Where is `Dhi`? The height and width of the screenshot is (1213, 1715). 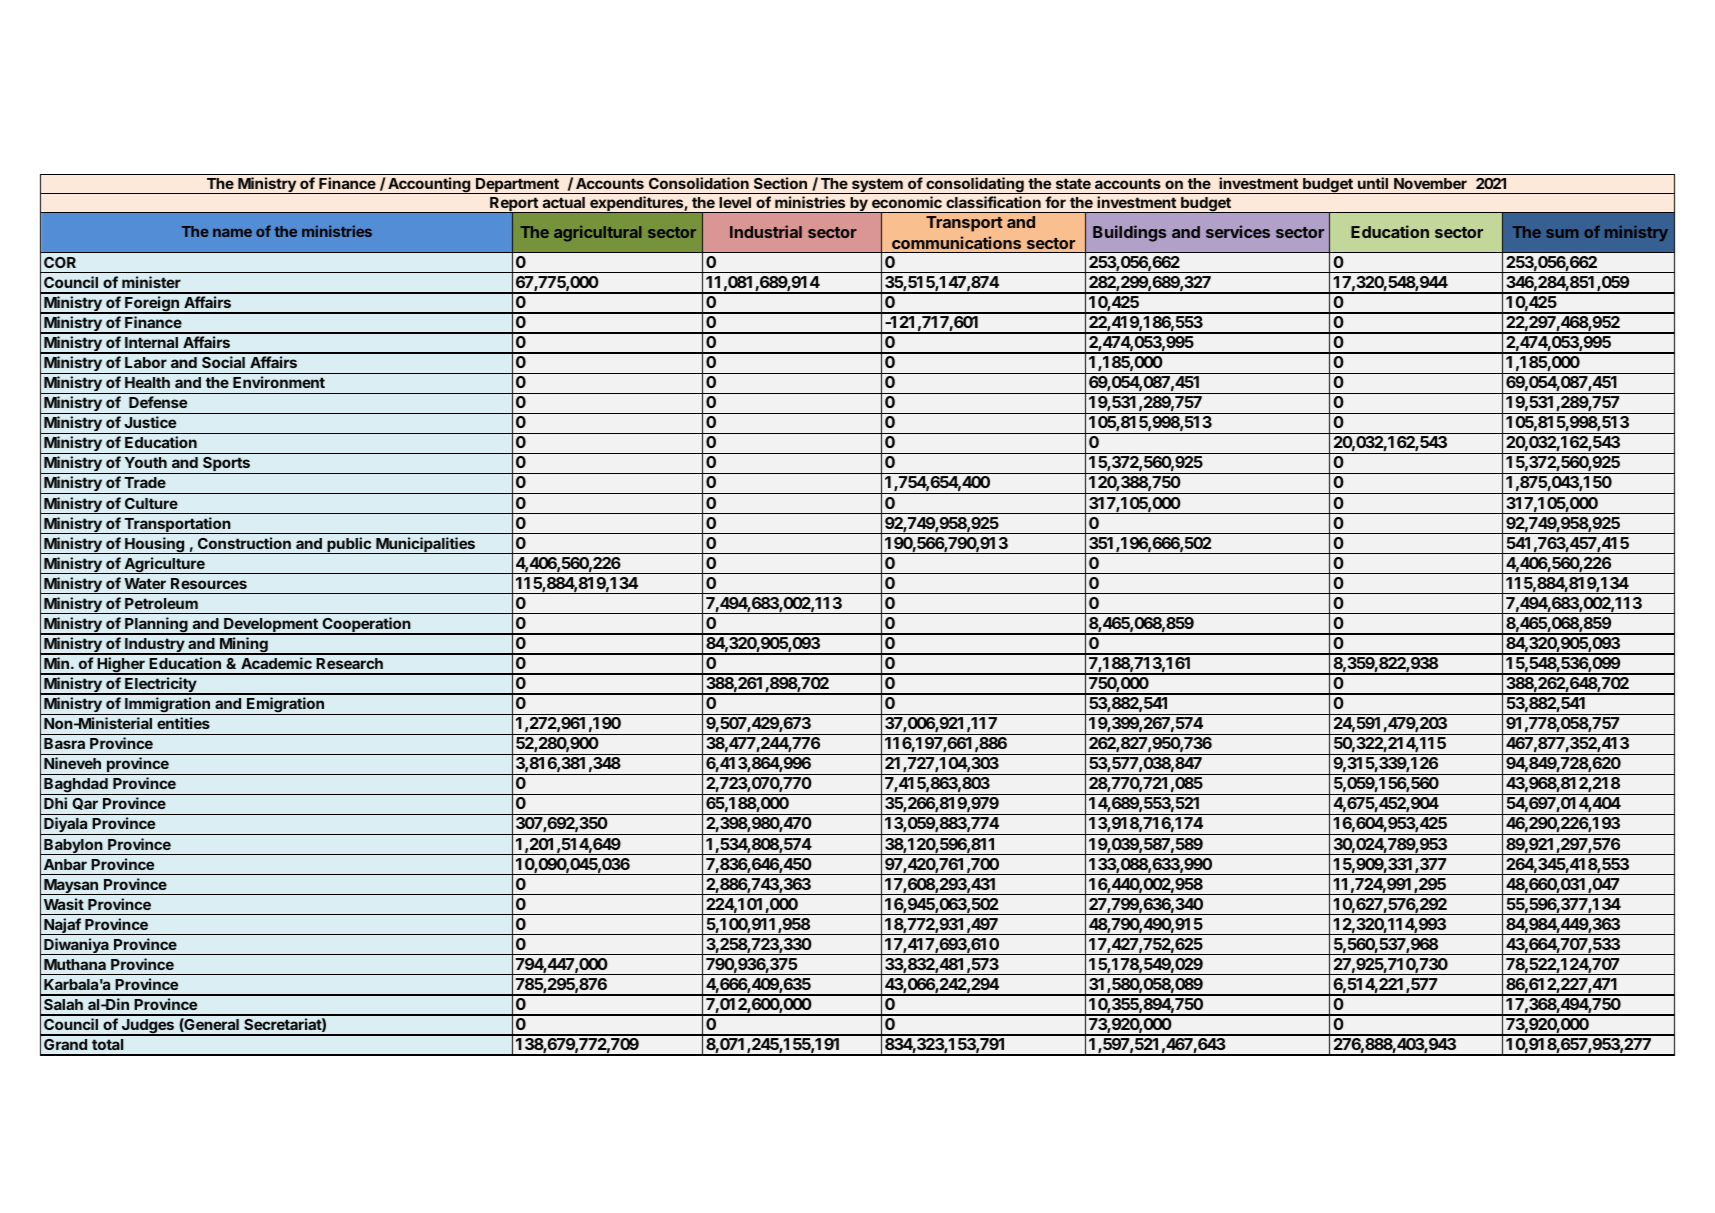
Dhi is located at coordinates (55, 803).
